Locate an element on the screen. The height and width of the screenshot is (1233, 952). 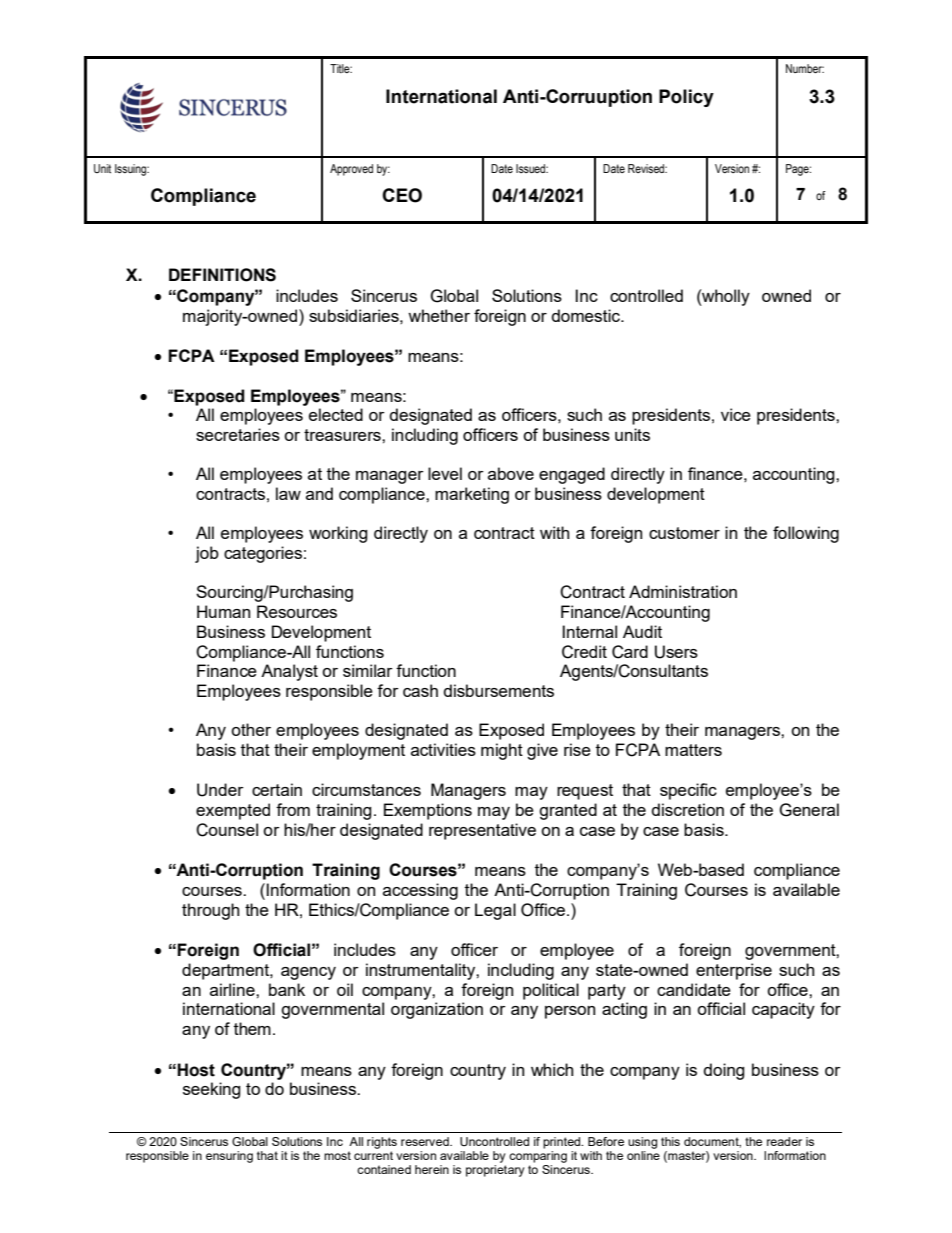
Approved is located at coordinates (351, 170).
